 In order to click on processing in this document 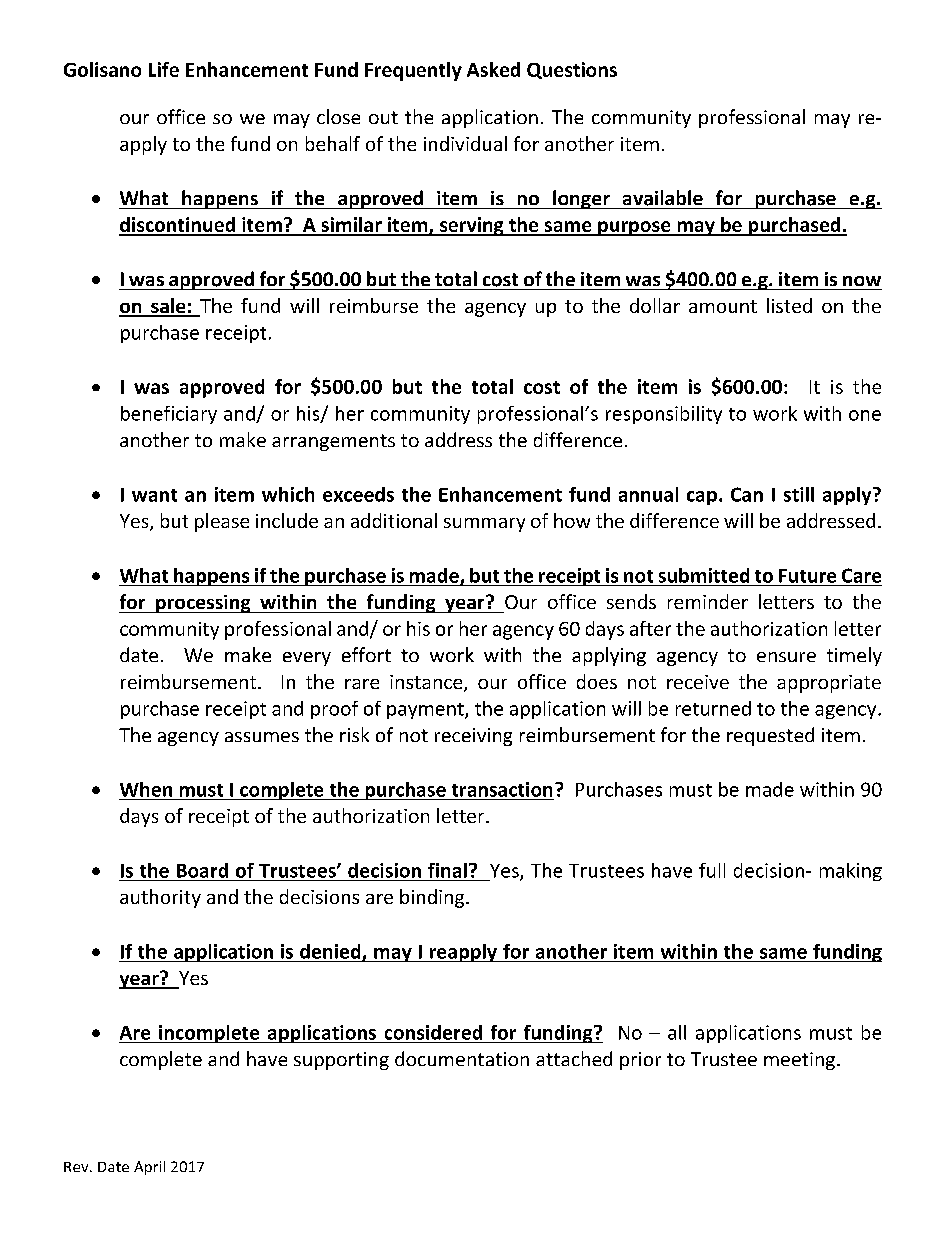, I will do `click(203, 604)`.
